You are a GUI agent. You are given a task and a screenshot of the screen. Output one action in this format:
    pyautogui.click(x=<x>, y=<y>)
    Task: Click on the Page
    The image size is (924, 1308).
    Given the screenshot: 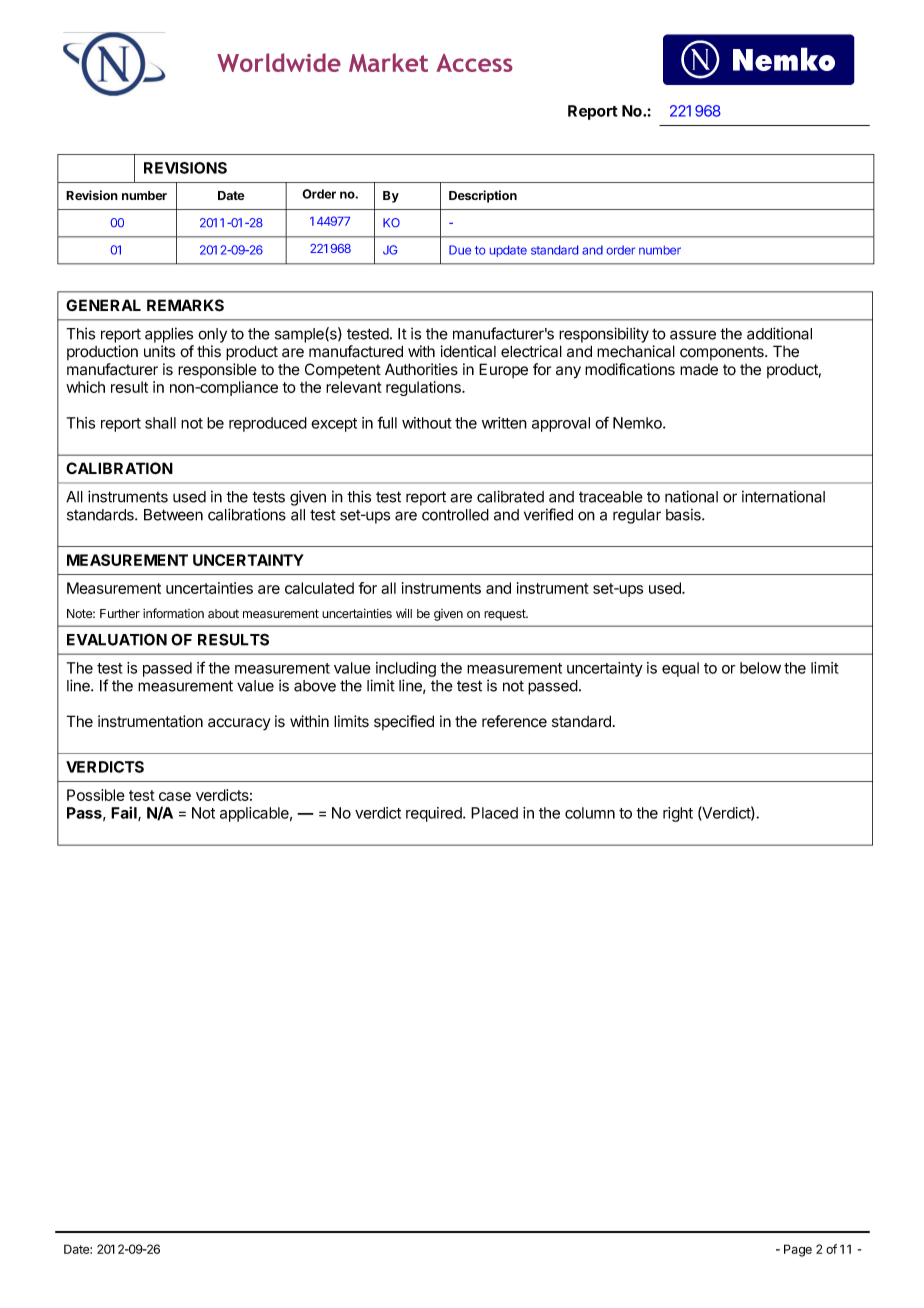 What is the action you would take?
    pyautogui.click(x=798, y=1250)
